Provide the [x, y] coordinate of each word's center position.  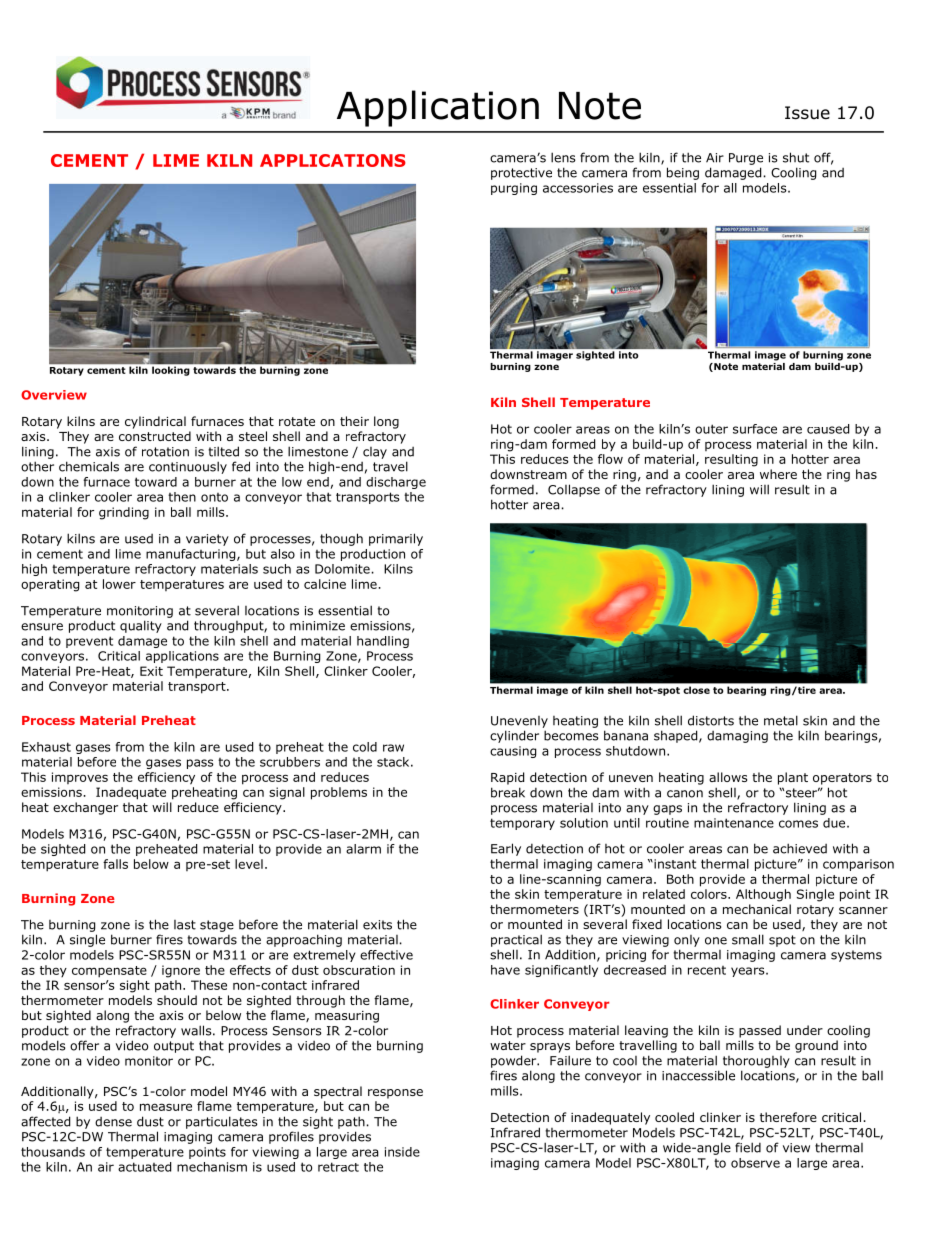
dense [113, 1122]
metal [781, 720]
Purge [746, 159]
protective [521, 174]
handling [383, 642]
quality [141, 626]
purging [514, 189]
